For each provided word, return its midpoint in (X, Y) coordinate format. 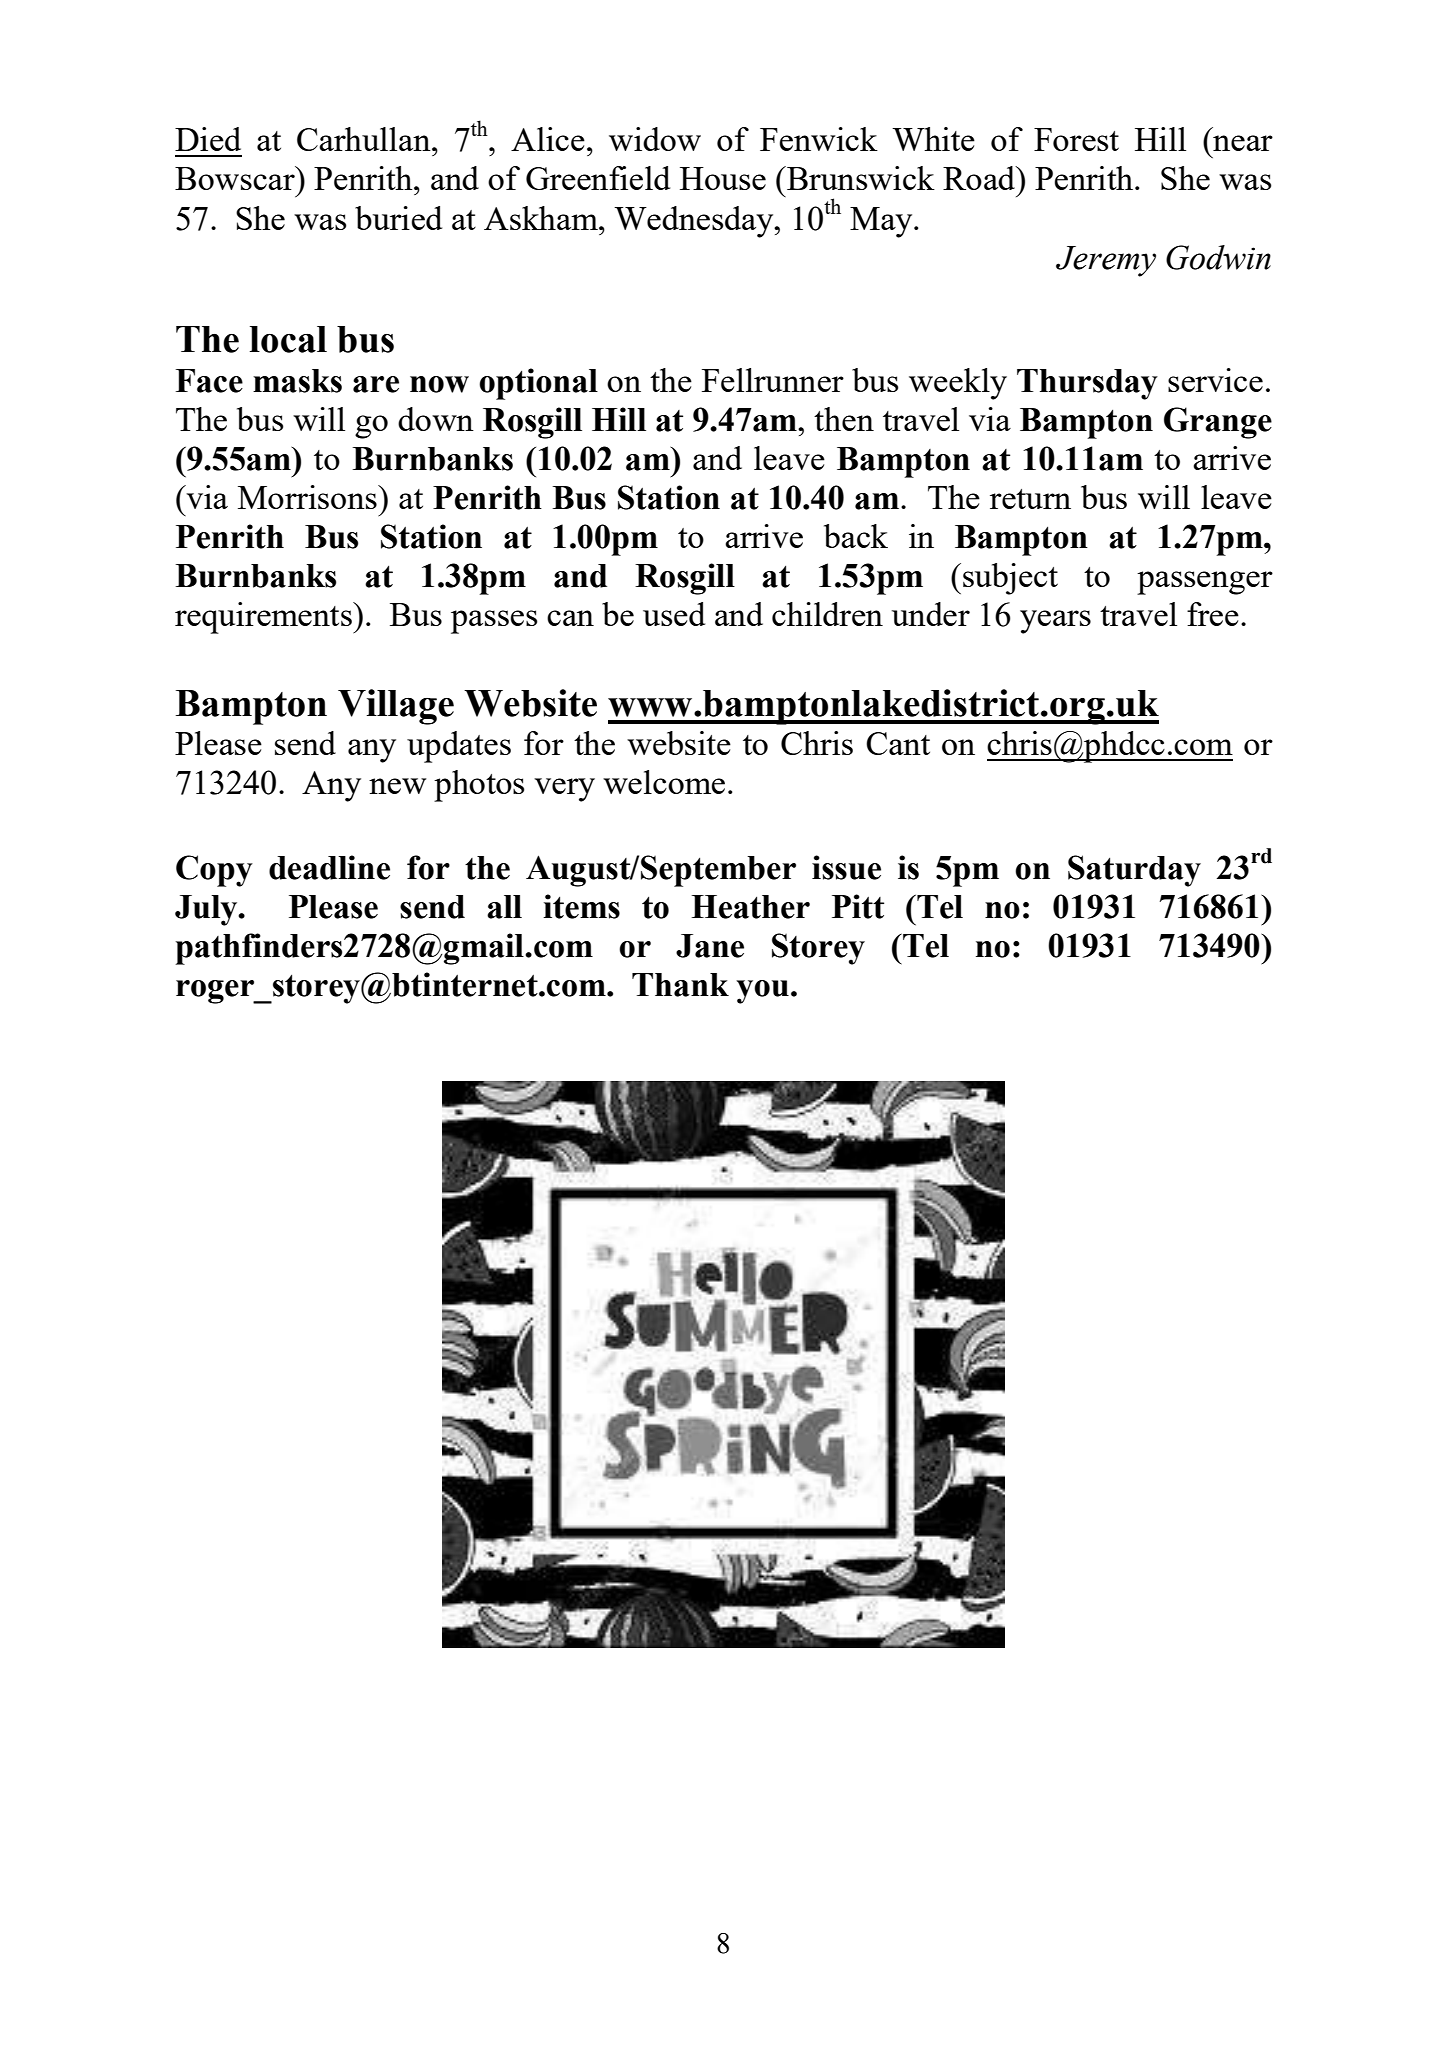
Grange (1218, 423)
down (436, 419)
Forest (1076, 139)
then (844, 419)
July (207, 910)
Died (208, 139)
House (723, 178)
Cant (898, 743)
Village (396, 707)
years (1055, 622)
